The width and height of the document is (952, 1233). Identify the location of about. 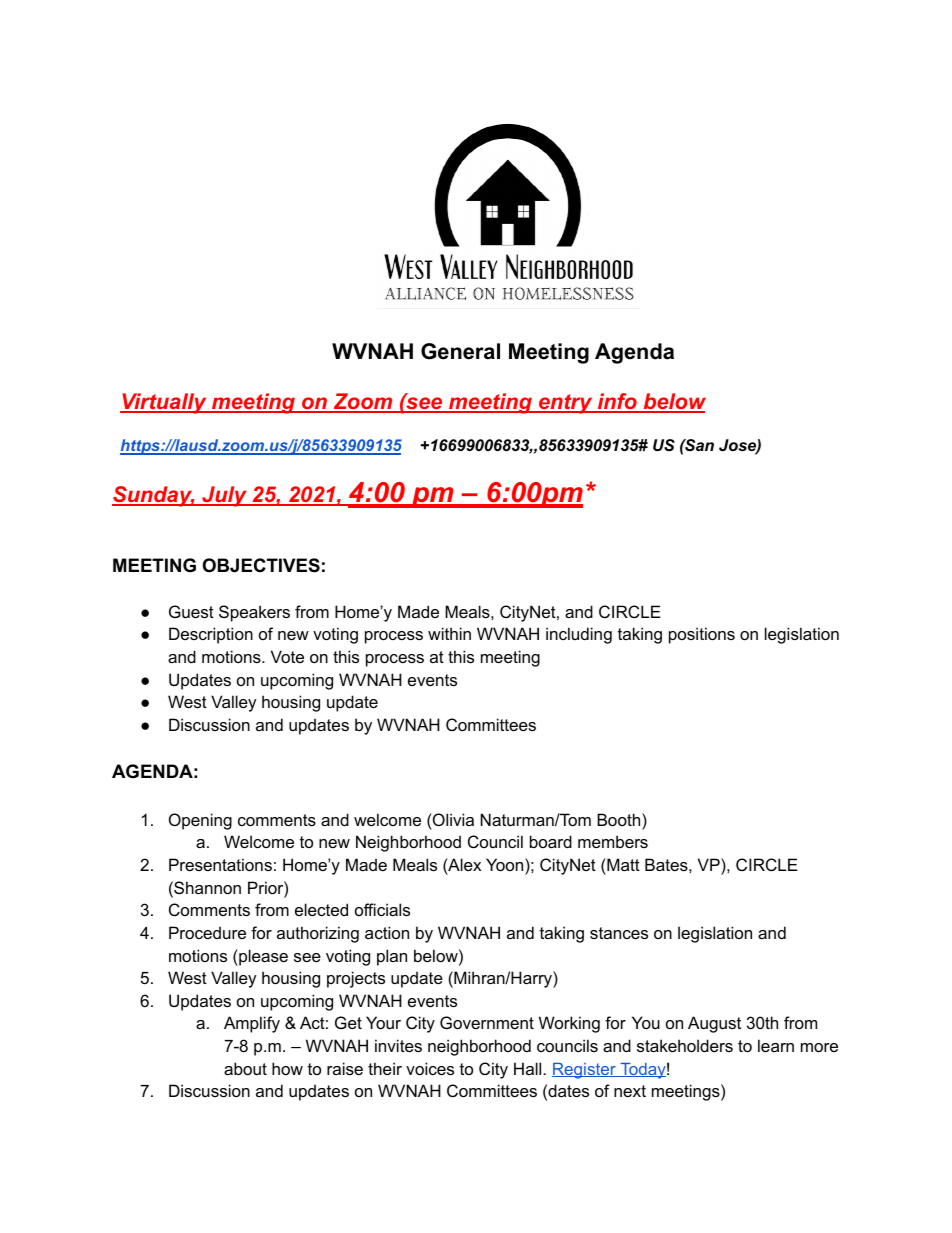
(245, 1068).
